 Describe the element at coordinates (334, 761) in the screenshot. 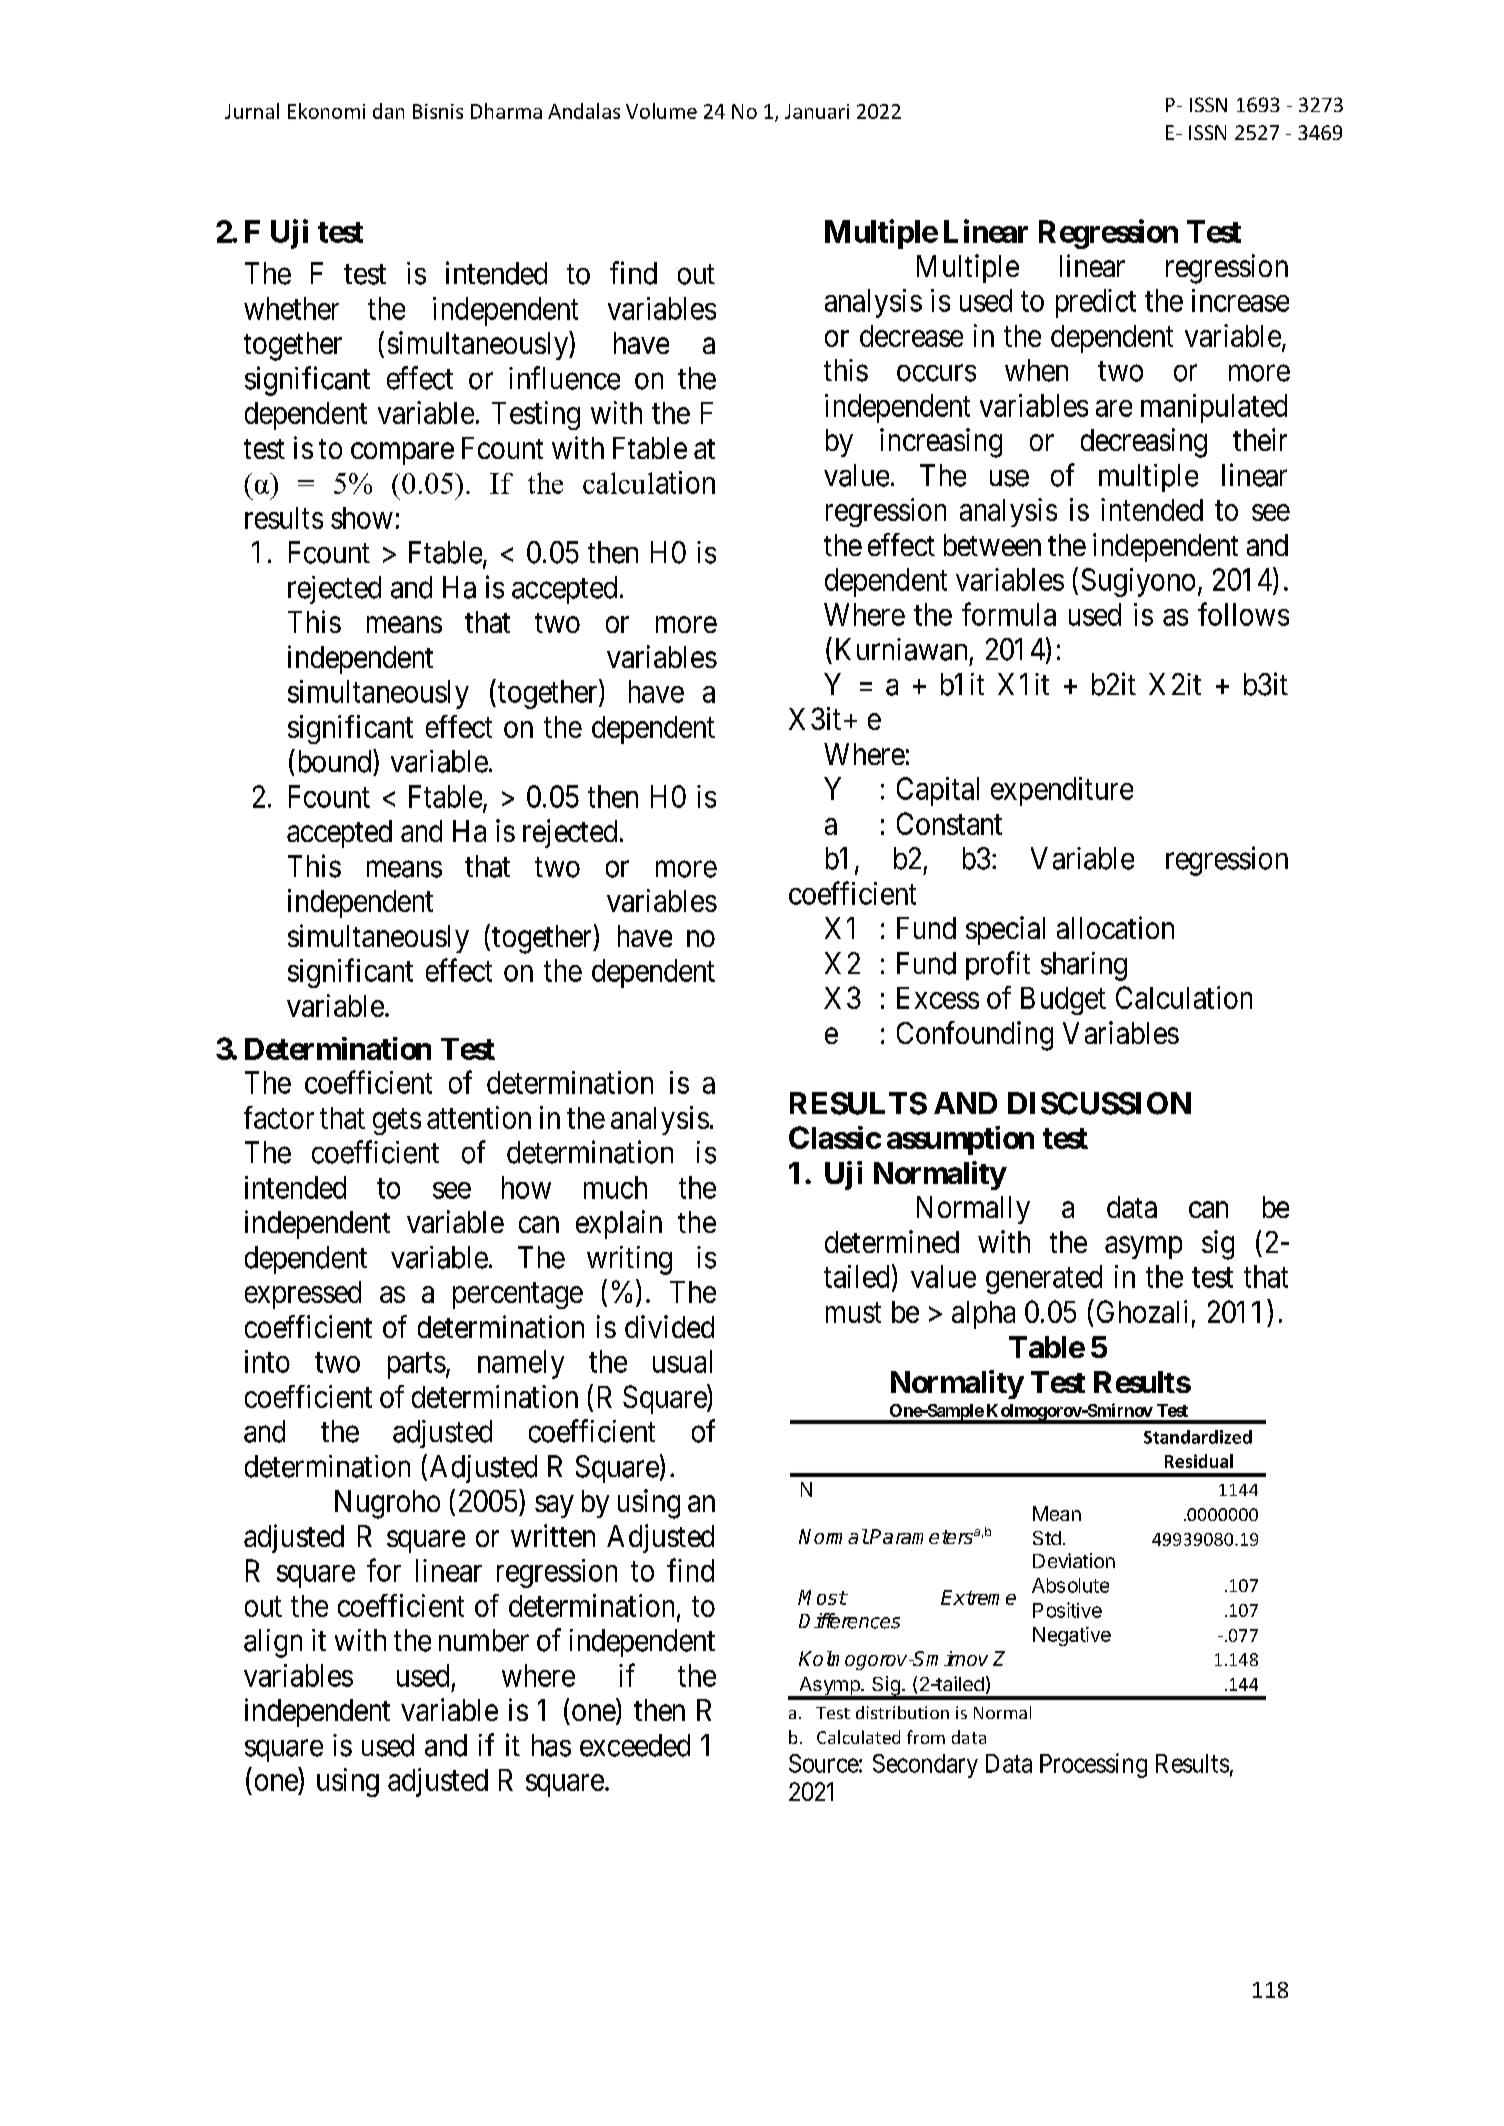

I see `bound` at that location.
